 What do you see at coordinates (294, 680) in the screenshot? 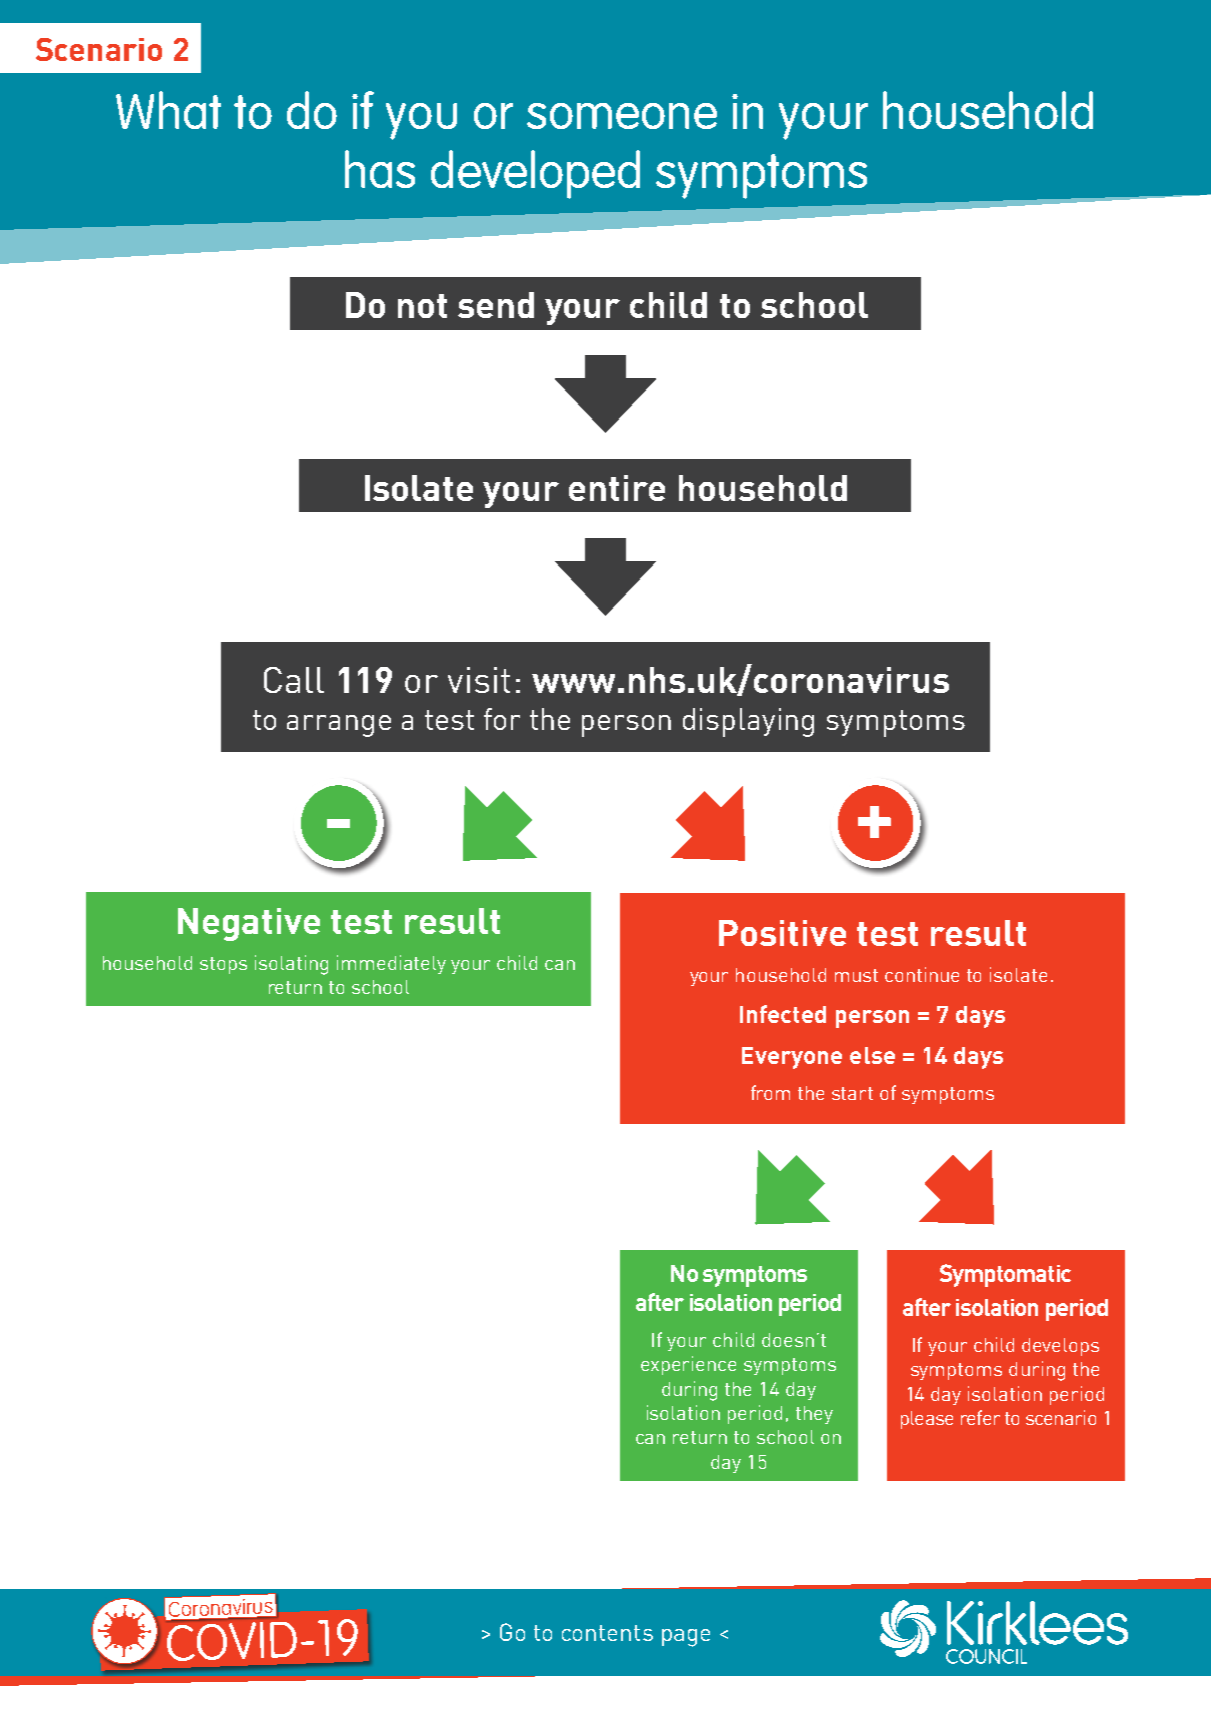
I see `Call` at bounding box center [294, 680].
